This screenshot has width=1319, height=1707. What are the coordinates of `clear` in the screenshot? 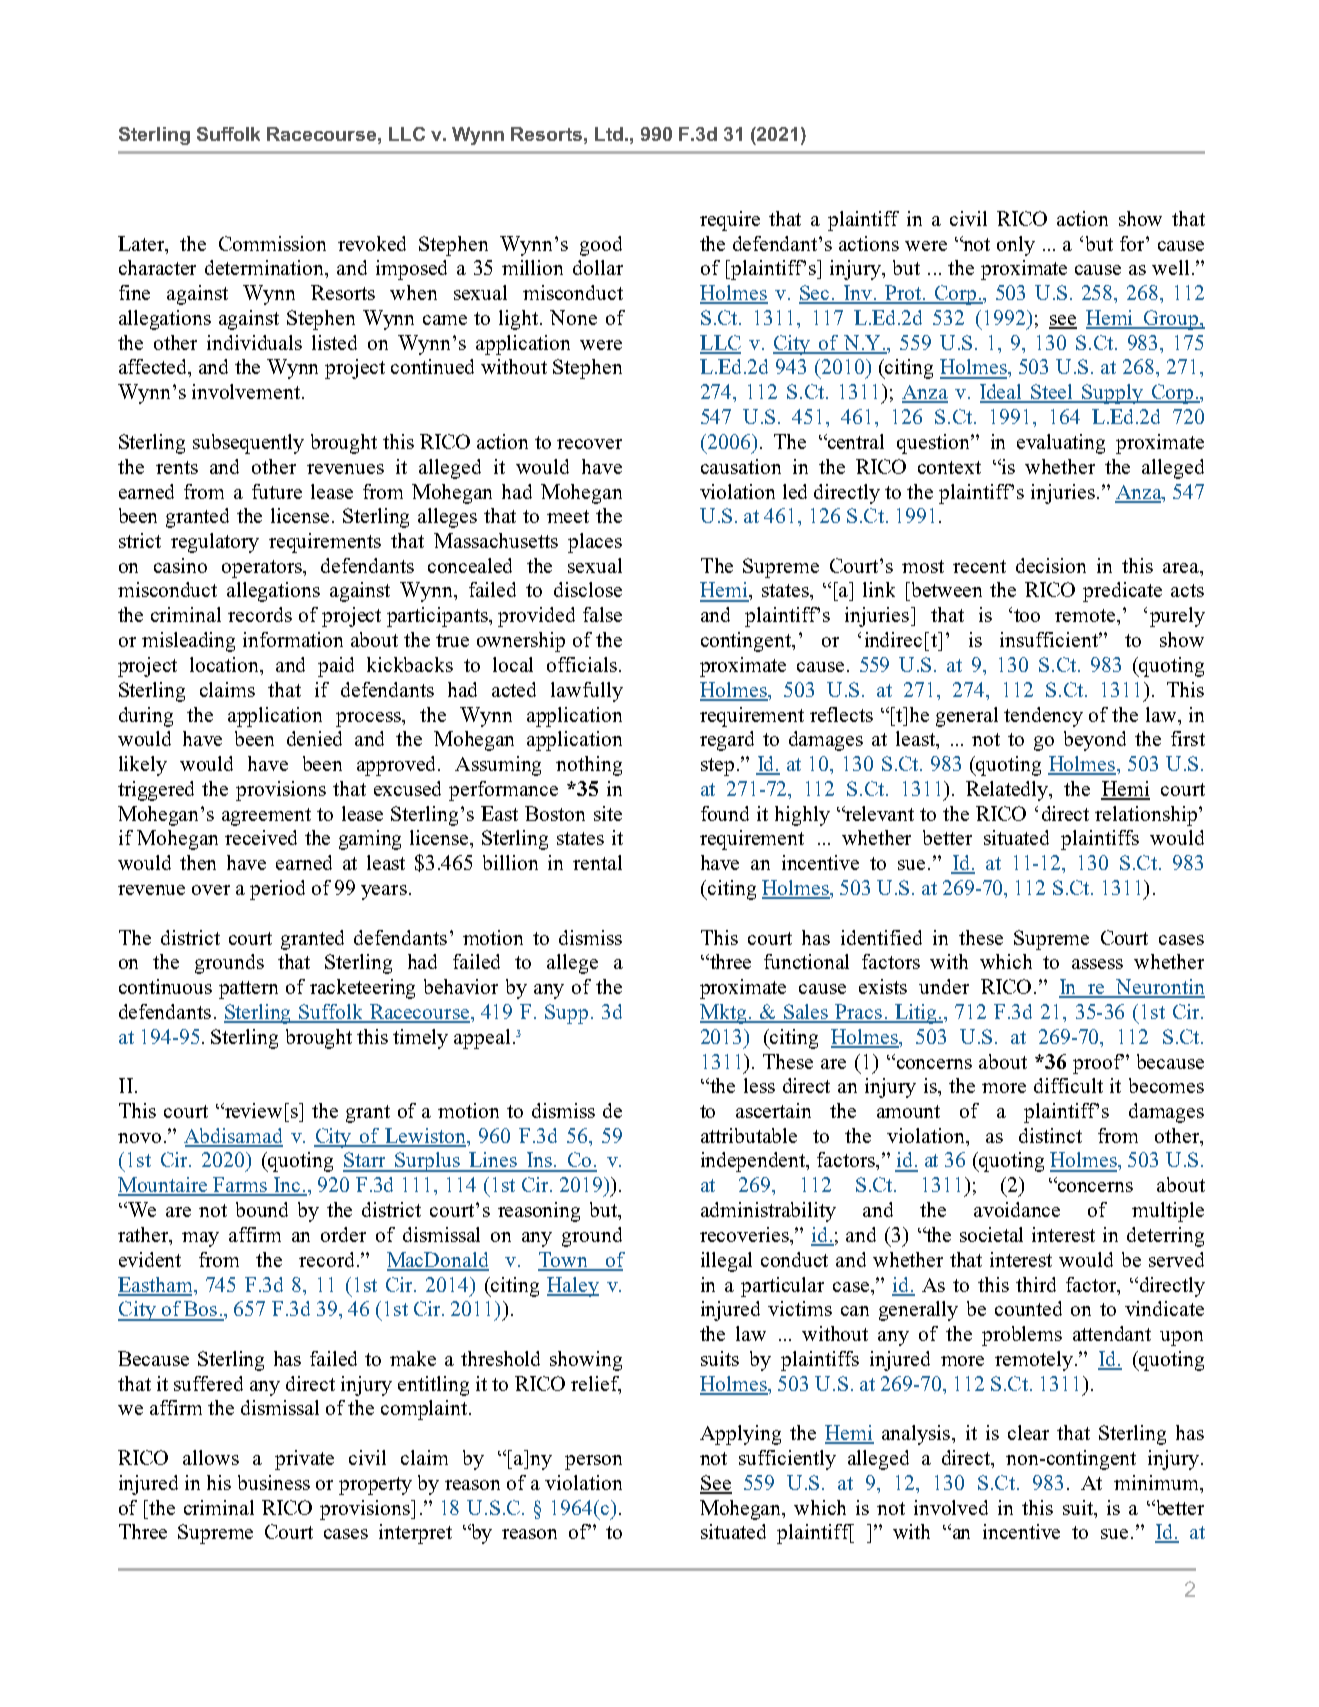 It's located at (1028, 1432).
